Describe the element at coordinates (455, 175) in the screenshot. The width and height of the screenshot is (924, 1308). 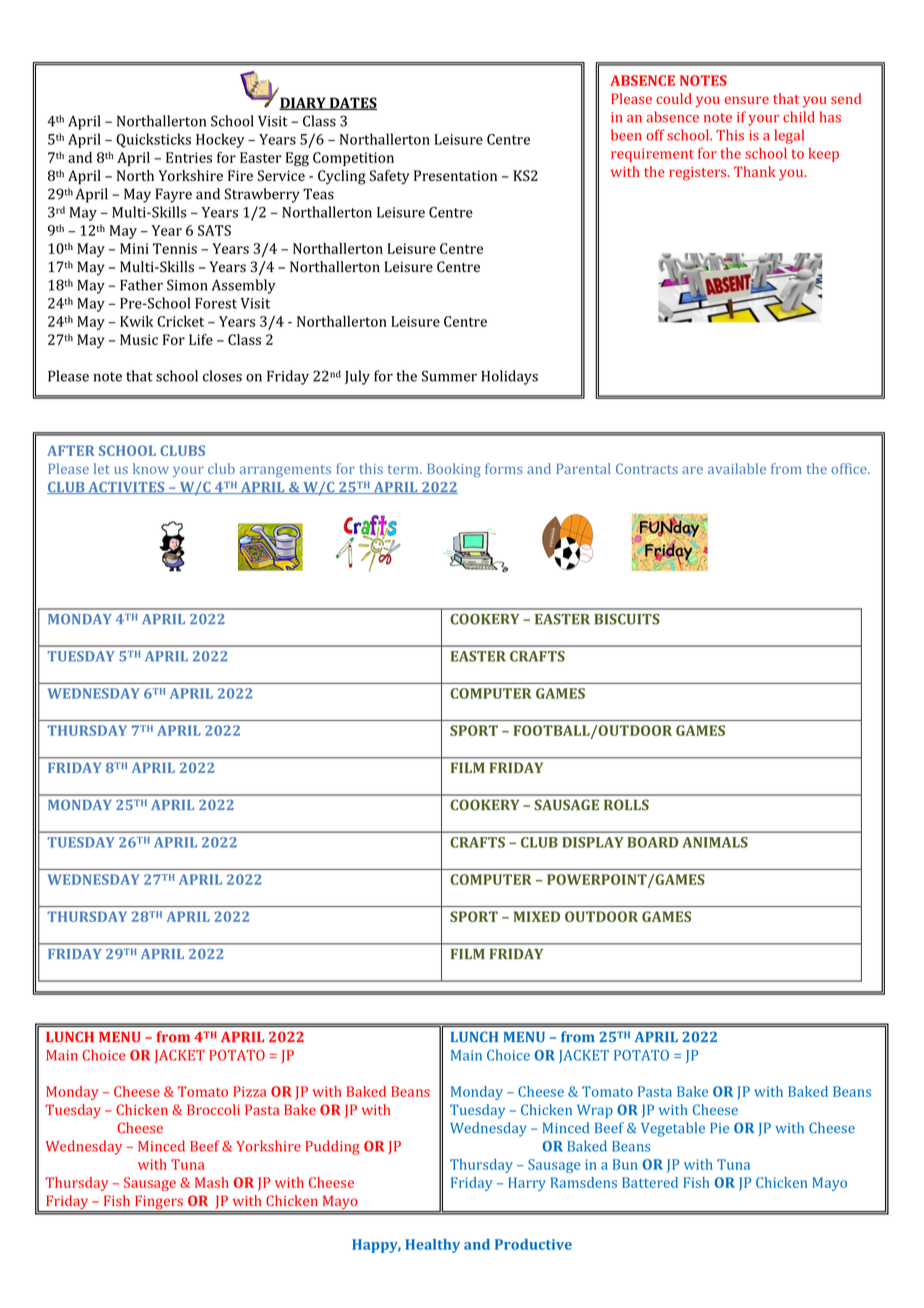
I see `Presentation` at that location.
